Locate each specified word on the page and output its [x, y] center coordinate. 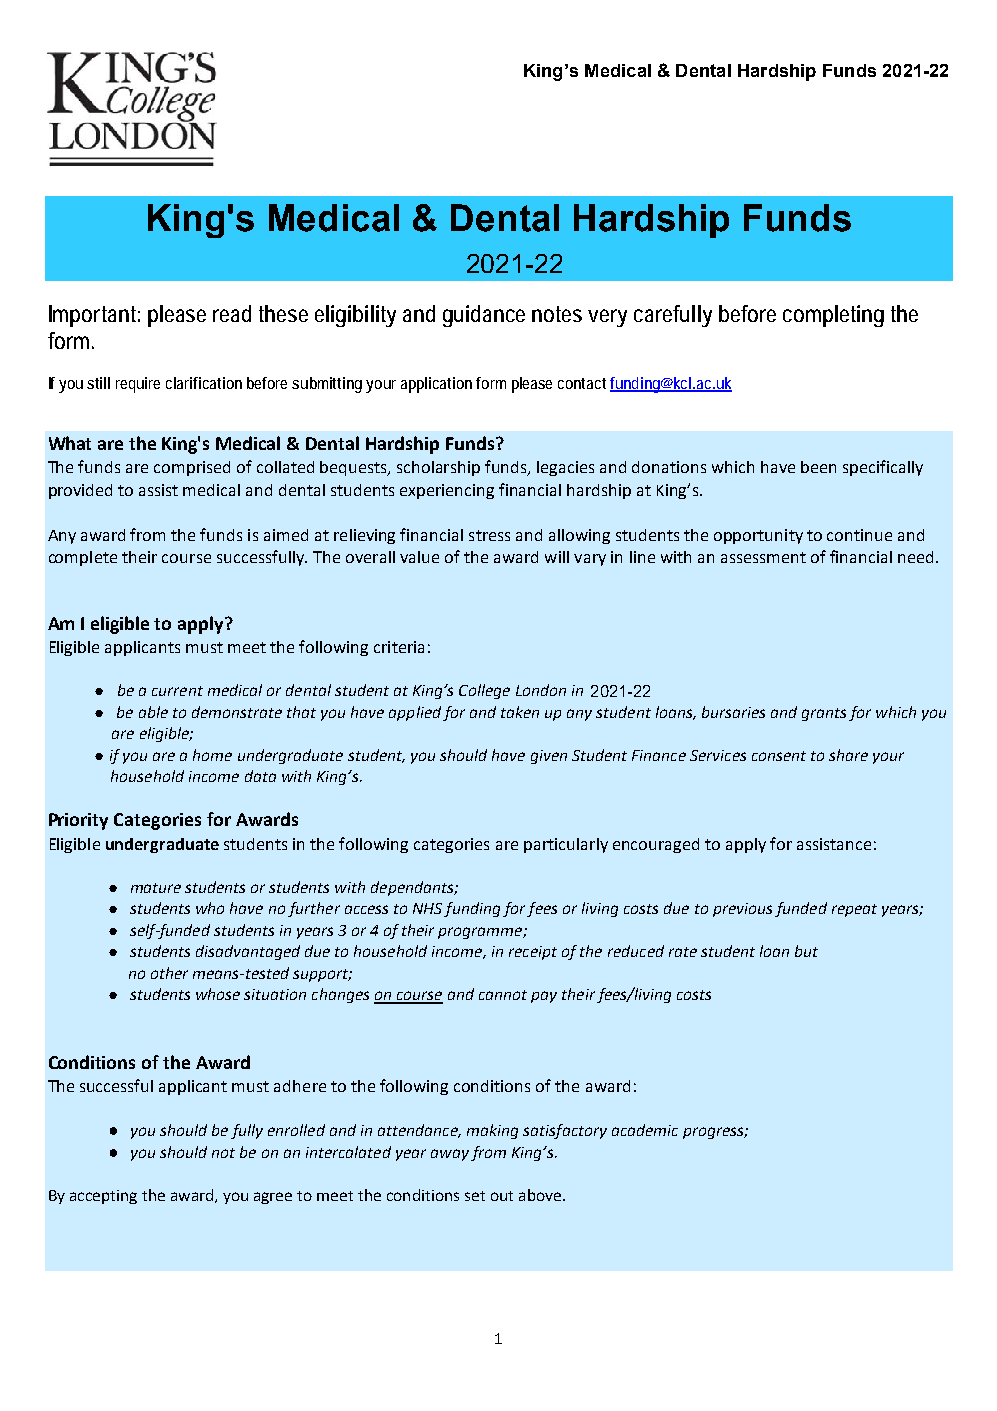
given [549, 757]
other [169, 973]
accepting [103, 1197]
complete [83, 558]
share [848, 755]
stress [489, 535]
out [502, 1196]
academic [645, 1130]
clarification [204, 383]
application [439, 385]
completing [833, 316]
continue [859, 535]
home [212, 755]
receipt [533, 953]
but [806, 951]
